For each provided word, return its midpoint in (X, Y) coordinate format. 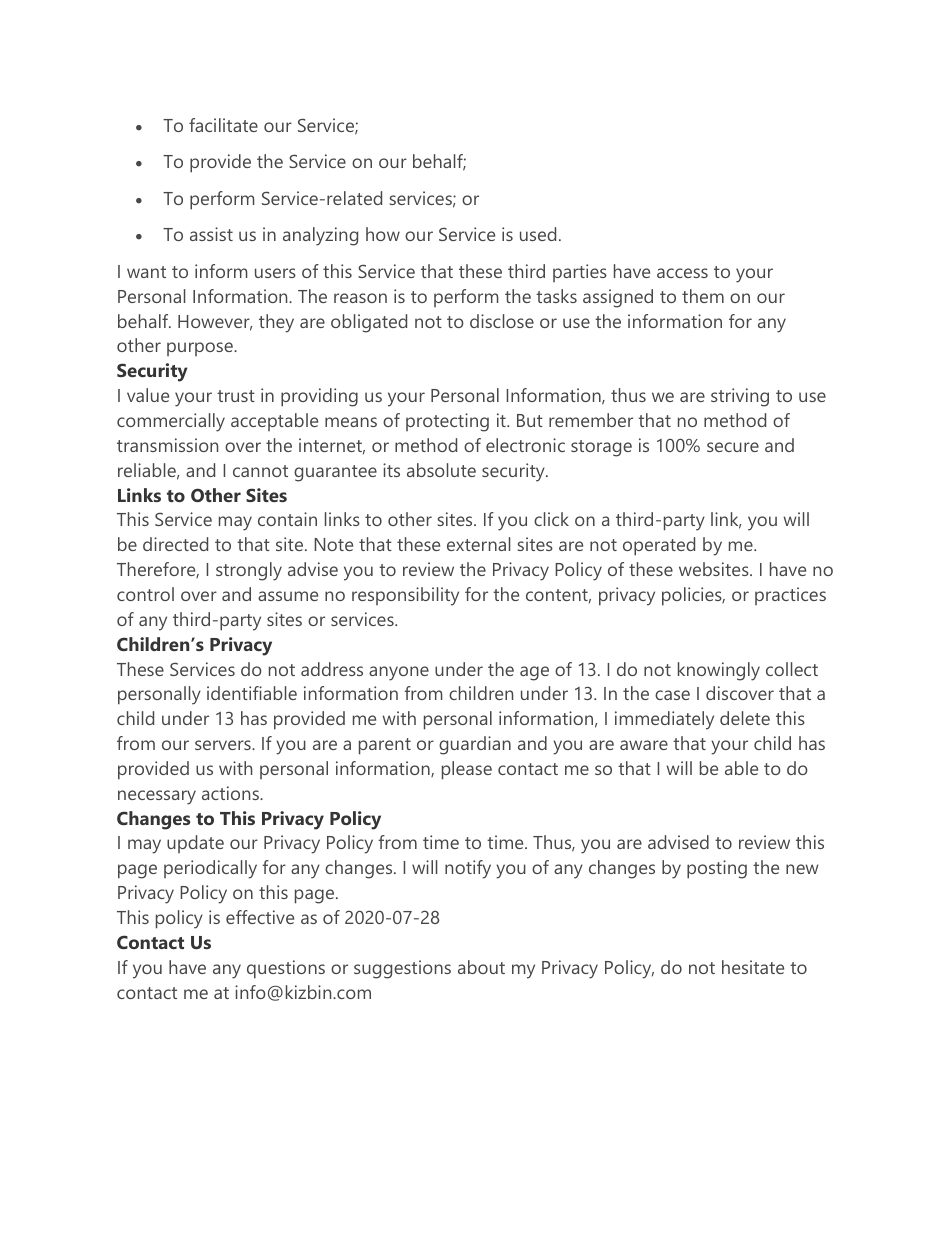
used (538, 234)
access (682, 273)
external (479, 544)
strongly (249, 571)
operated (659, 546)
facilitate (223, 125)
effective (260, 917)
